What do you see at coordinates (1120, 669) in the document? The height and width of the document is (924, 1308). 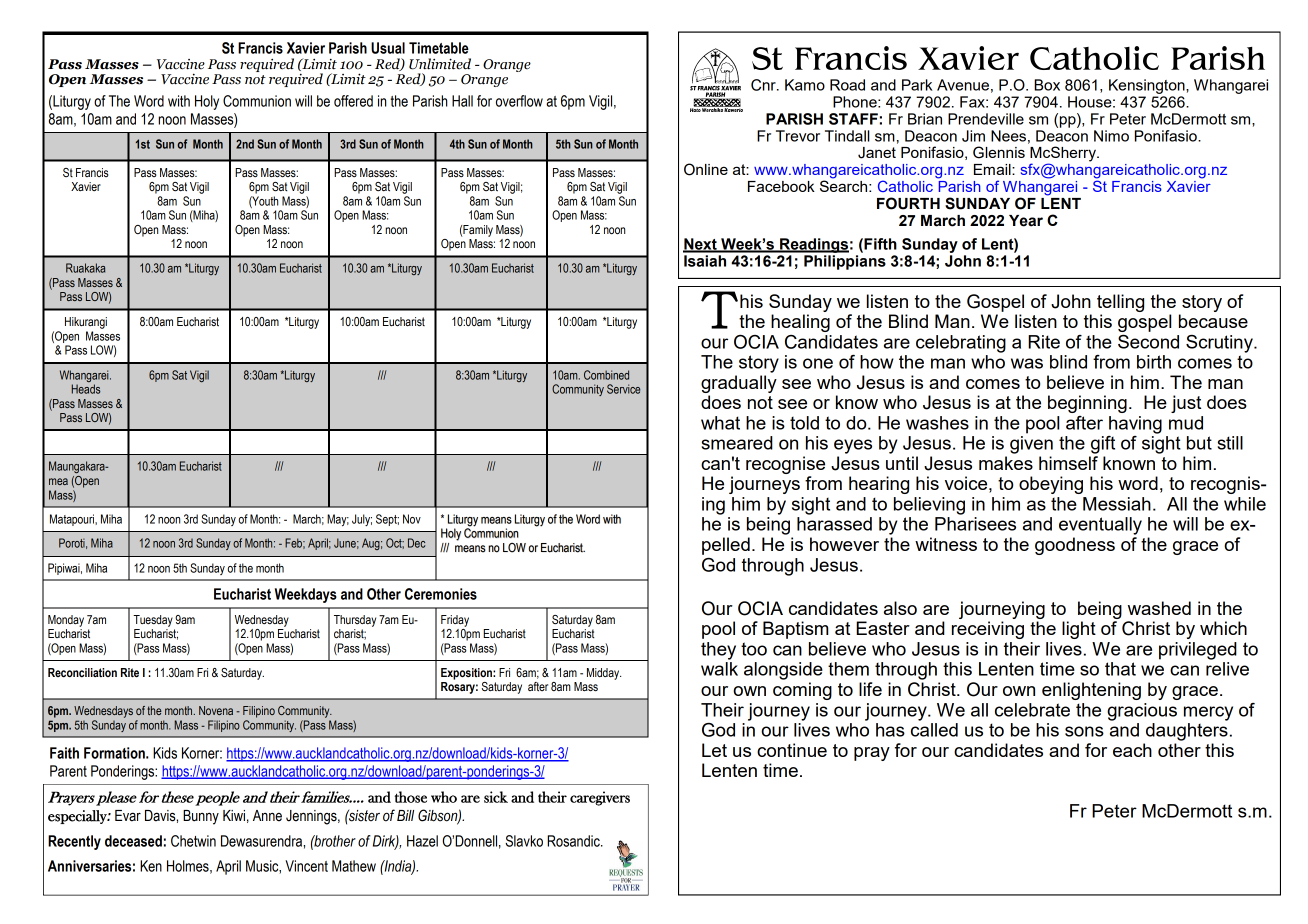 I see `that` at bounding box center [1120, 669].
